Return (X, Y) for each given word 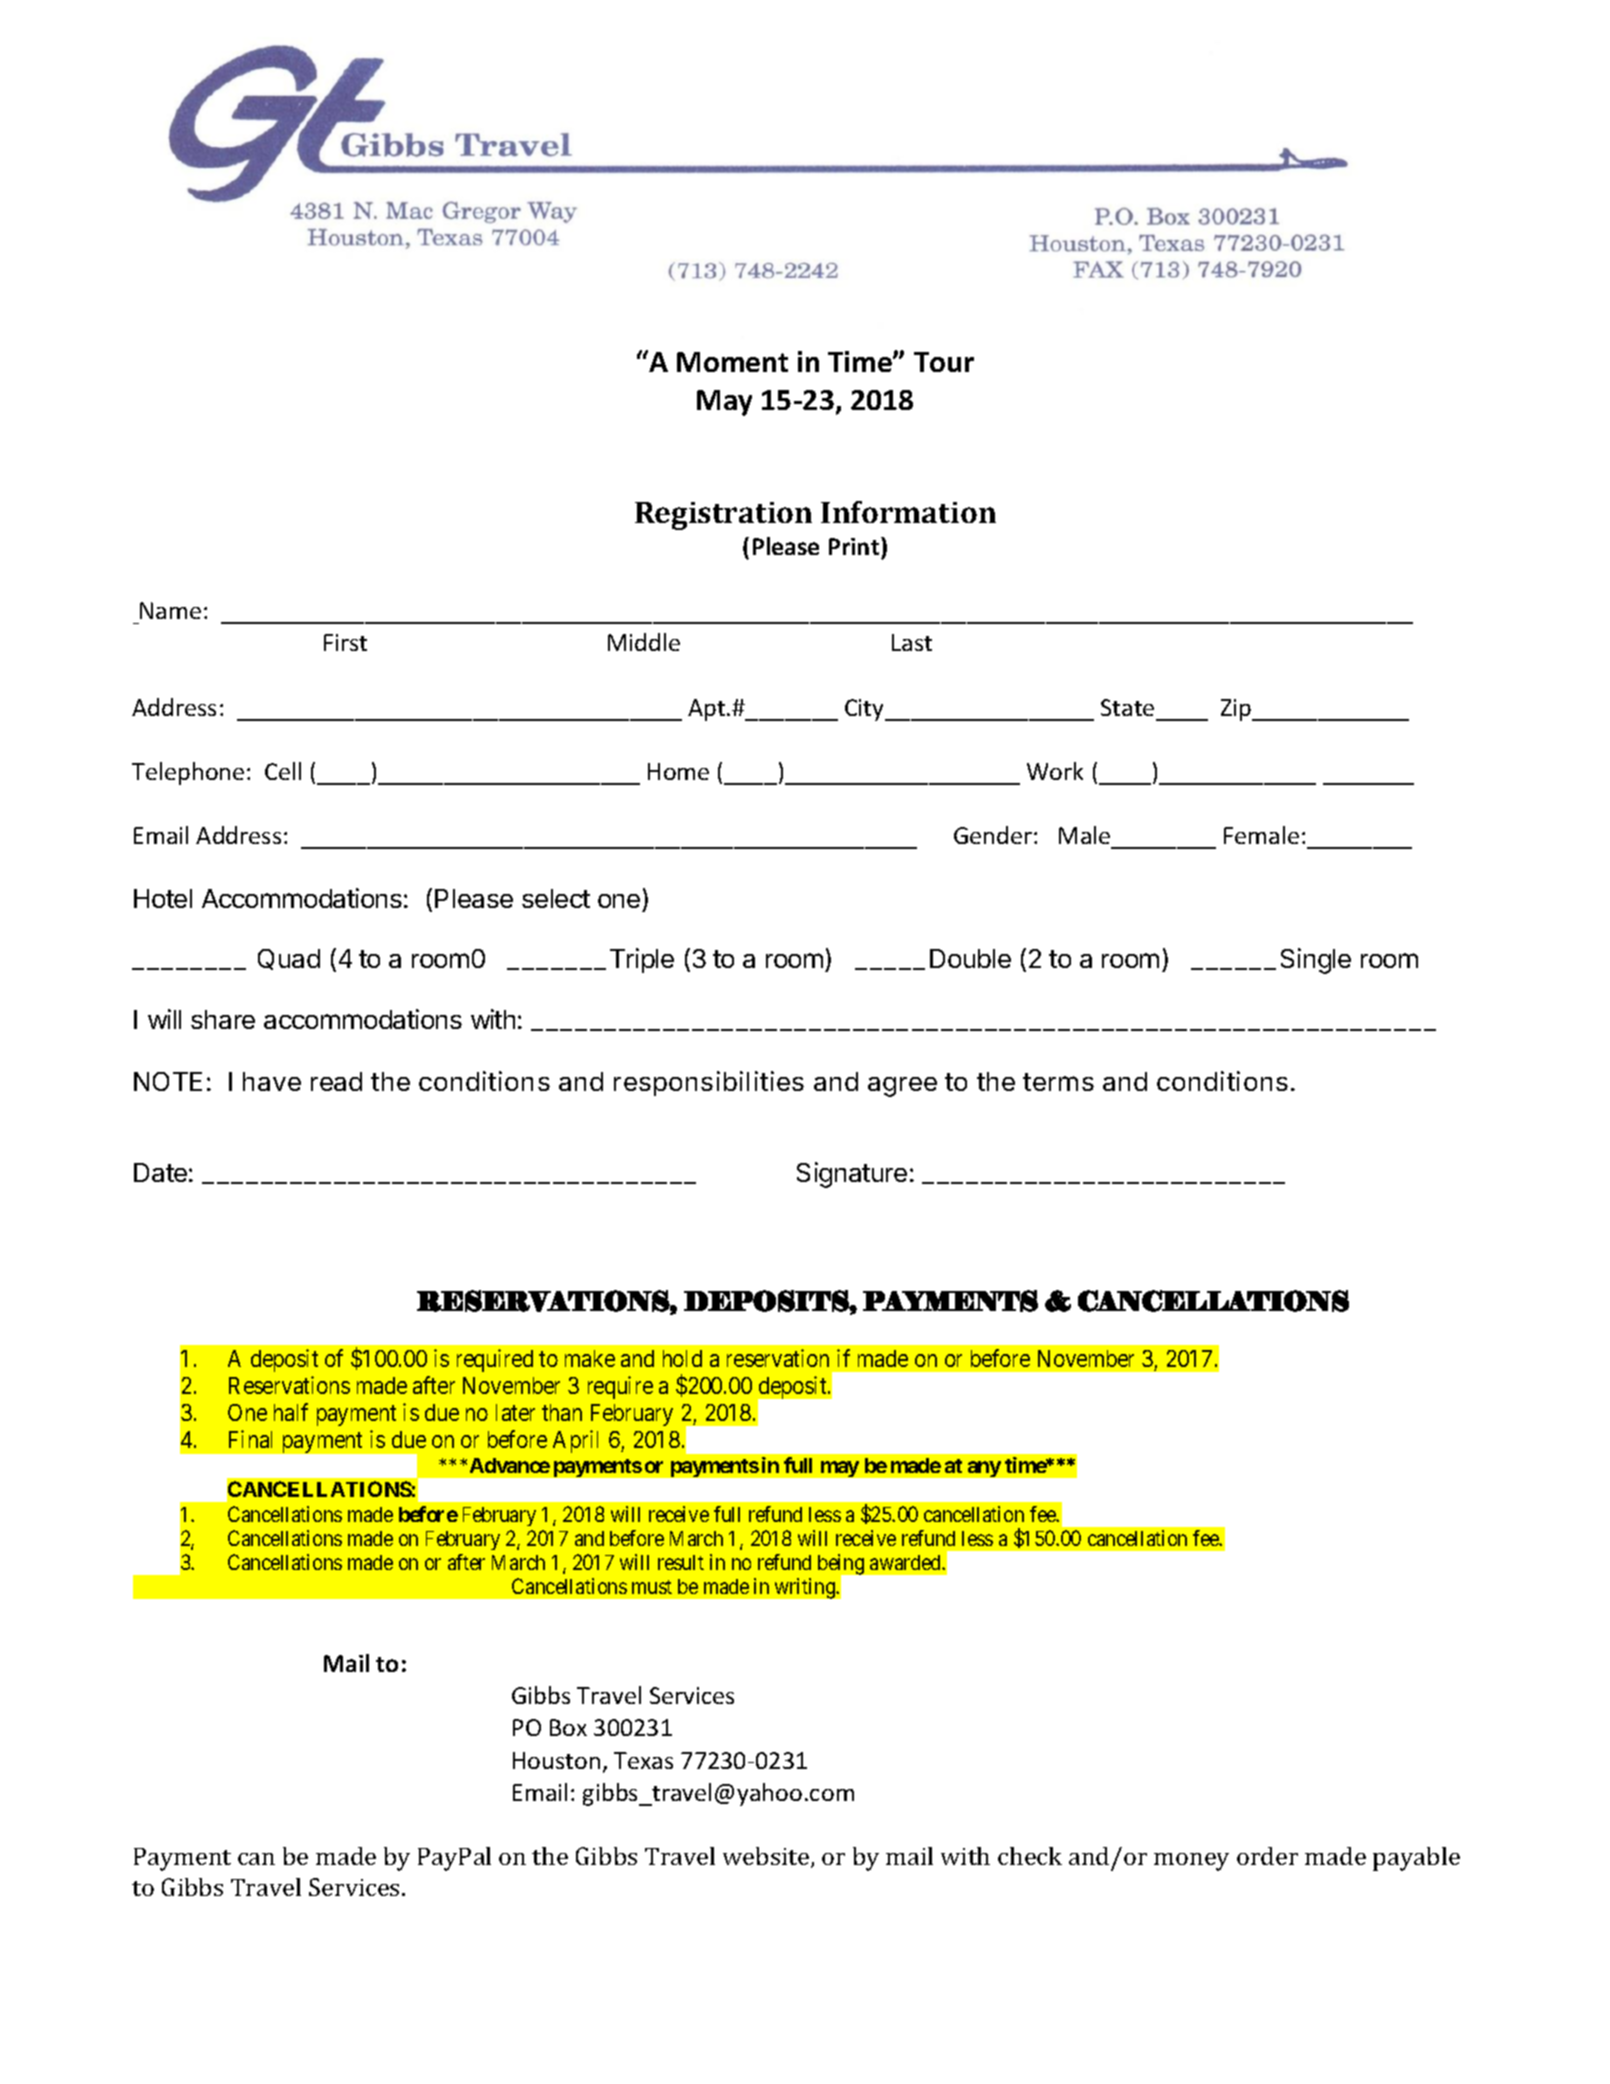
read (336, 1081)
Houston (556, 1760)
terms (1058, 1082)
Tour (944, 362)
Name (170, 610)
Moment (732, 362)
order (1267, 1856)
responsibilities (709, 1083)
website (767, 1857)
